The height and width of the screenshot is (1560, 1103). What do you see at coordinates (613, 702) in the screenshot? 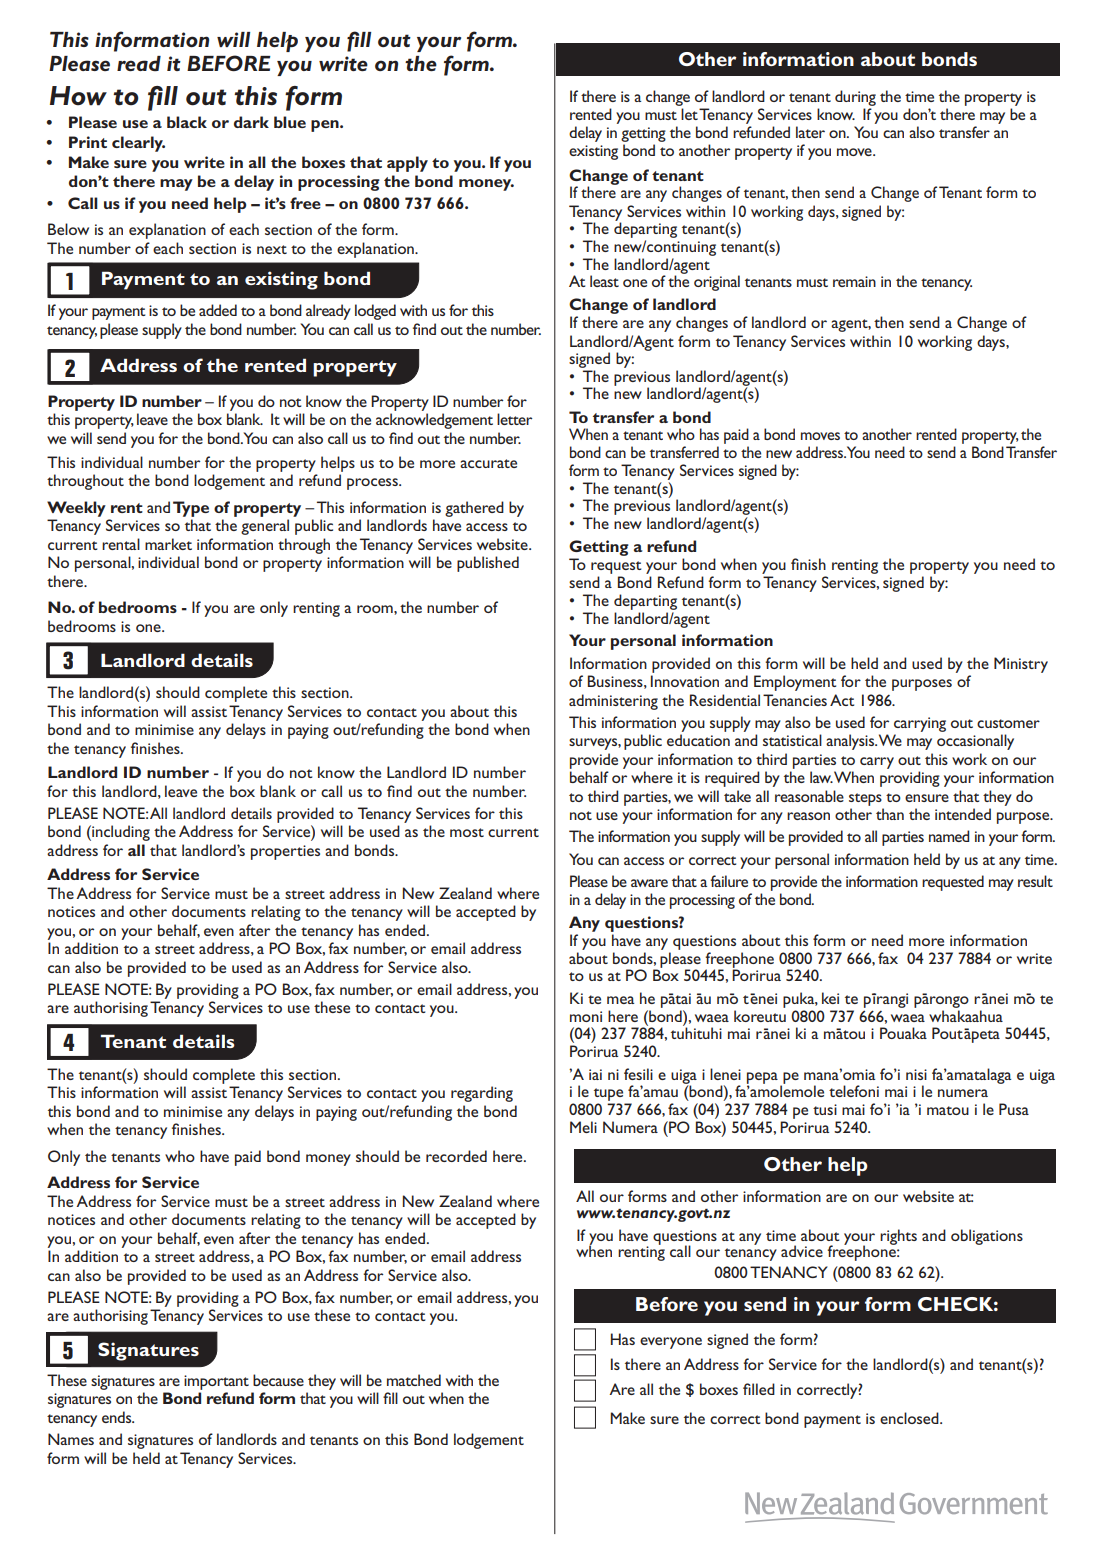
I see `administering` at bounding box center [613, 702].
